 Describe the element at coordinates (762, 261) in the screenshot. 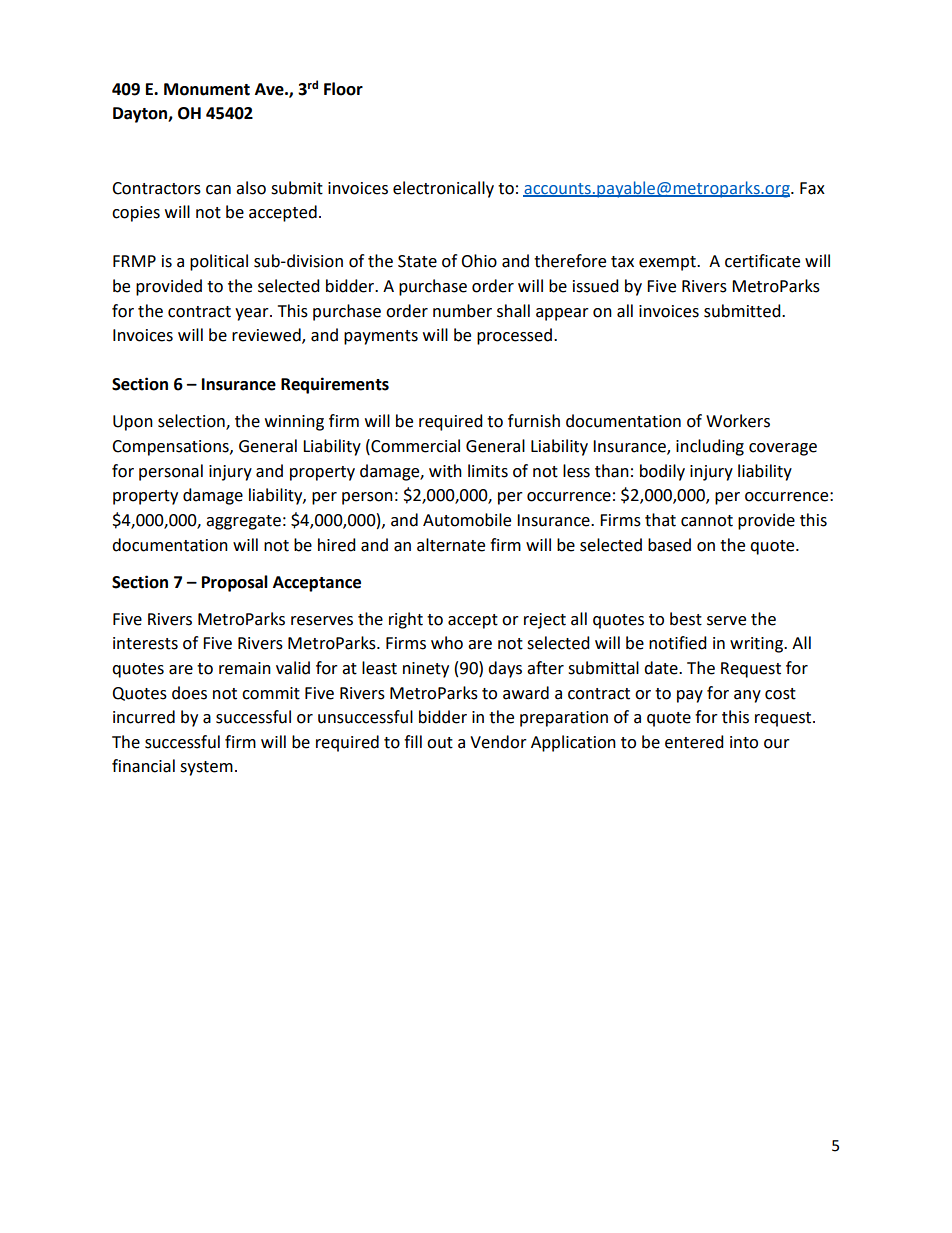

I see `certificate` at that location.
